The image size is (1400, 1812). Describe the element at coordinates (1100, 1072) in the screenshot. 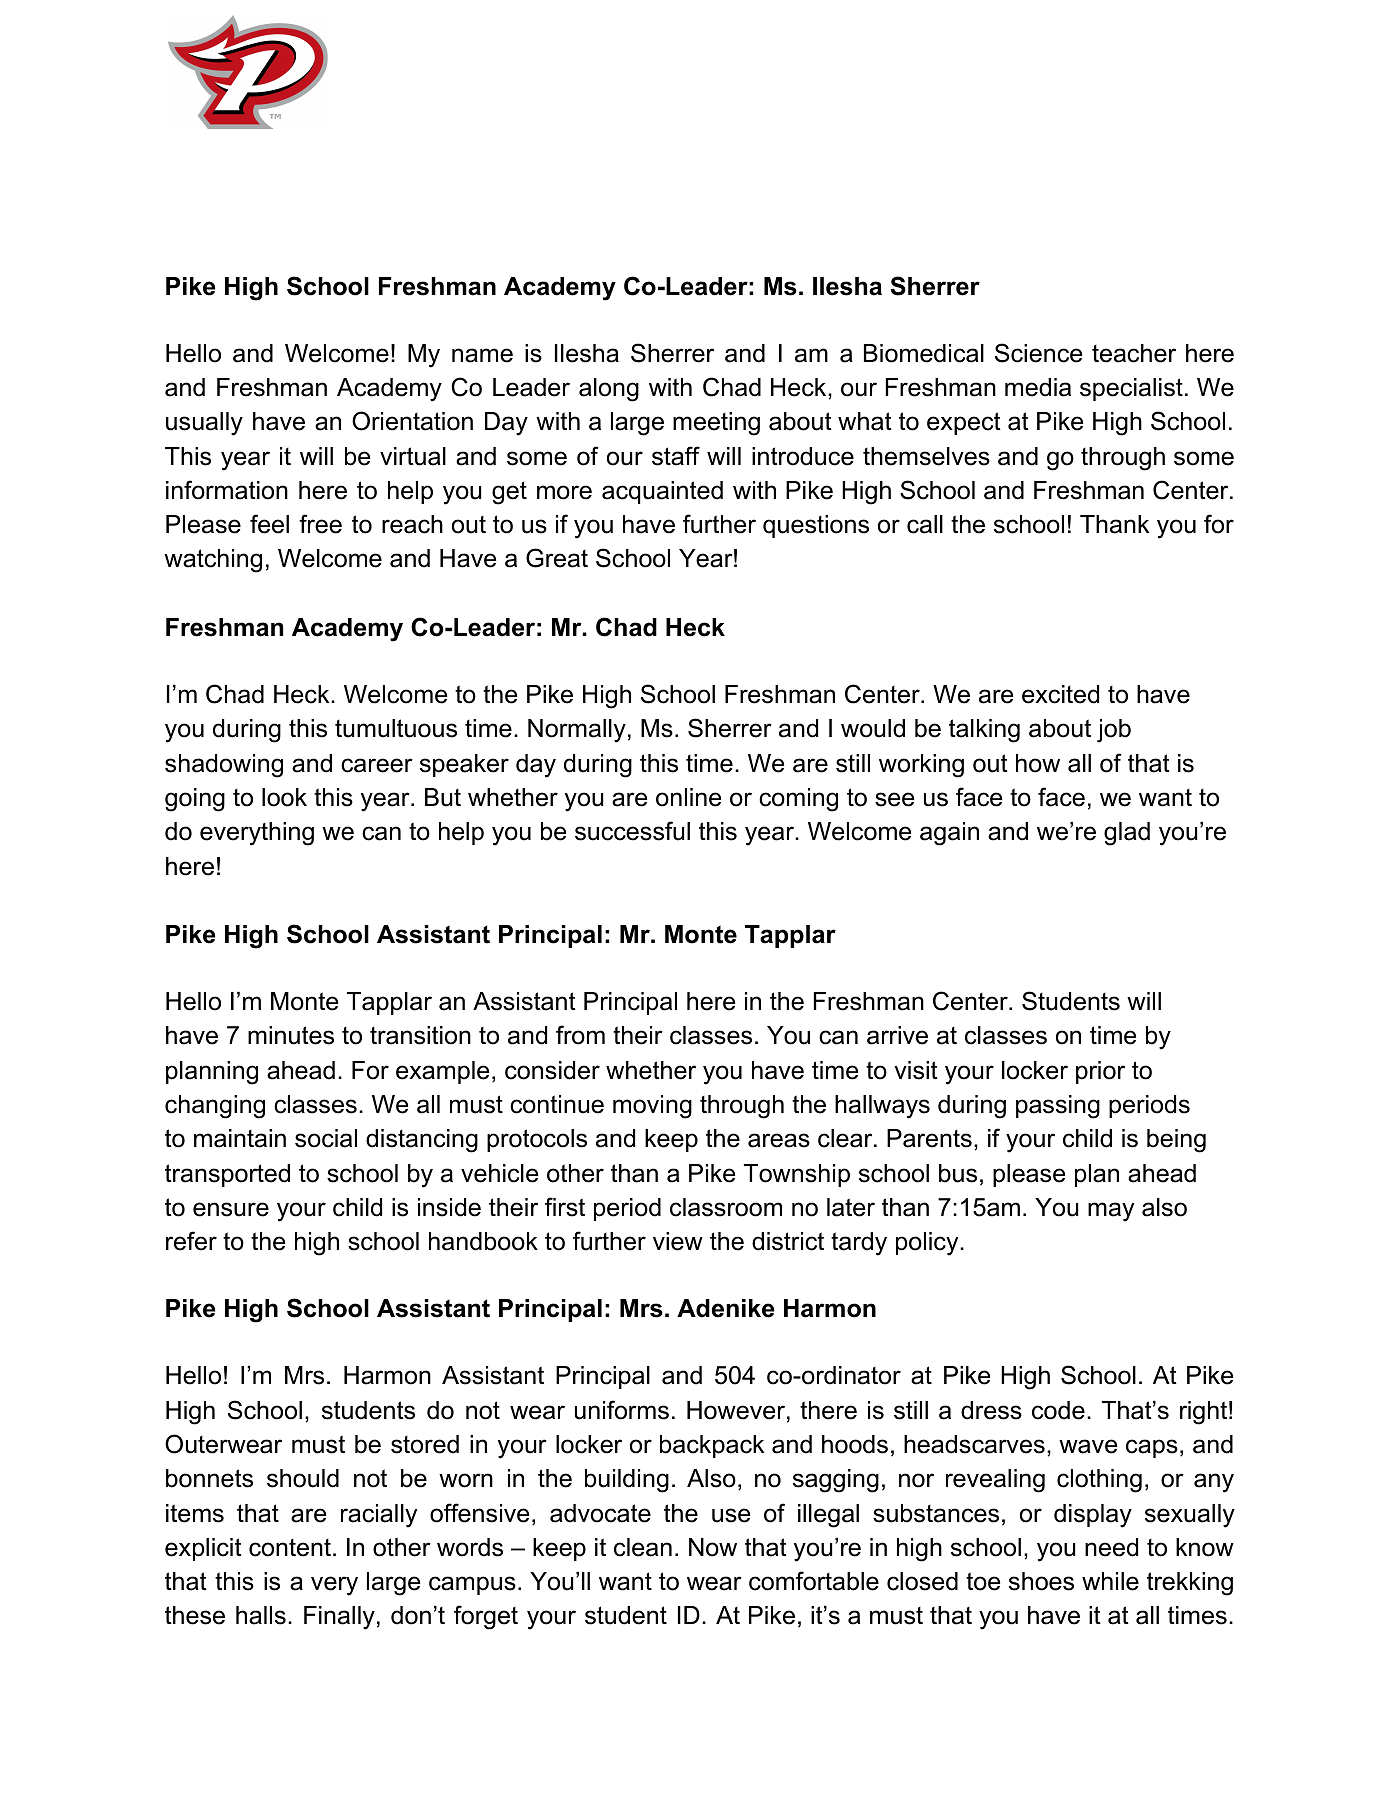

I see `prior` at that location.
